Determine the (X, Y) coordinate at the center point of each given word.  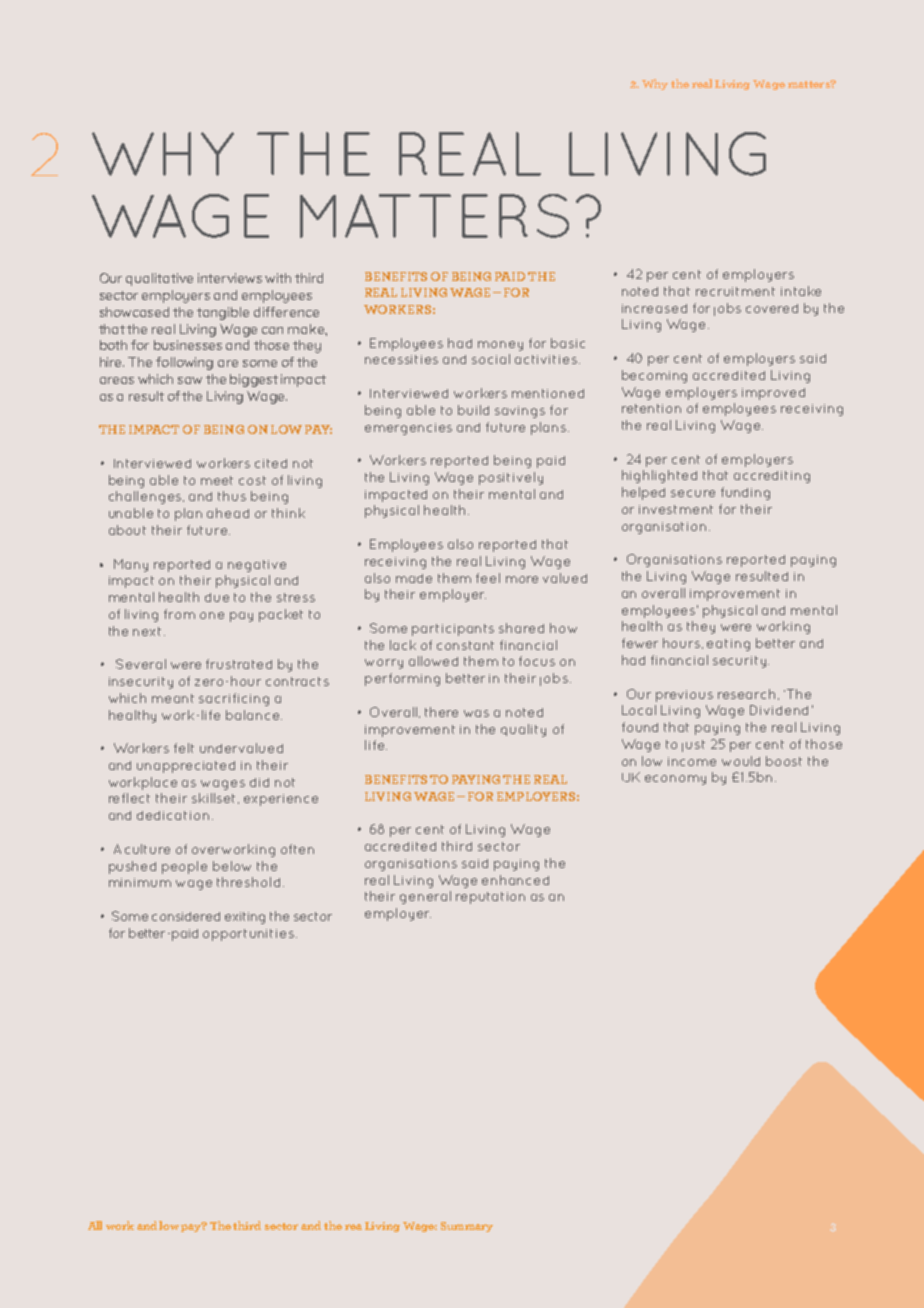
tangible (223, 313)
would (741, 761)
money (500, 346)
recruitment (735, 291)
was (476, 713)
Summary (467, 1227)
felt (184, 748)
